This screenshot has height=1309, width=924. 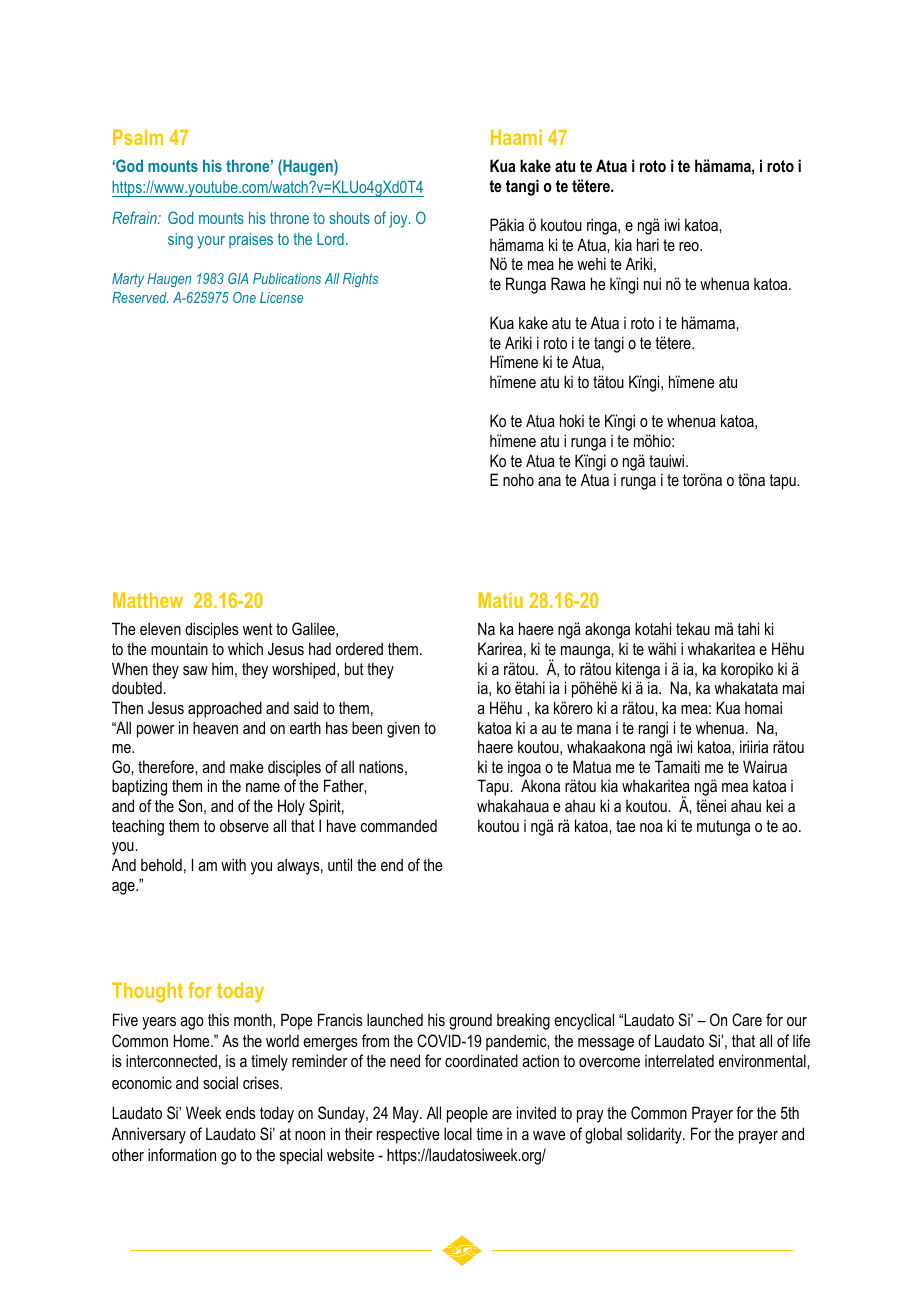 I want to click on Reserved, so click(x=140, y=297).
